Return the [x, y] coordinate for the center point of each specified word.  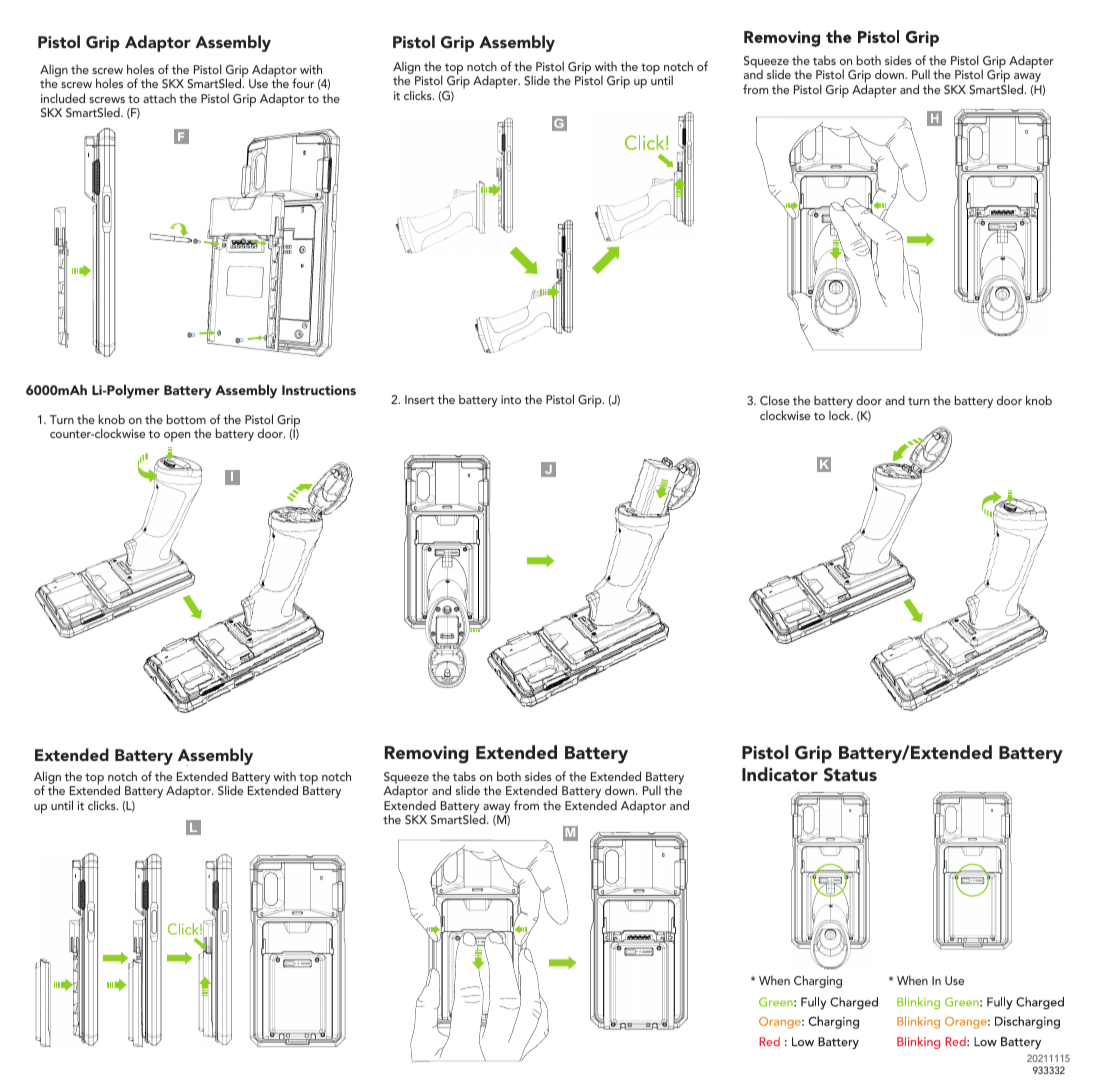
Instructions [319, 390]
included [63, 98]
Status [850, 775]
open [177, 437]
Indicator [780, 774]
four [303, 83]
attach [159, 98]
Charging [818, 981]
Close [775, 400]
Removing [427, 755]
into [511, 399]
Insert [419, 399]
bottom [186, 419]
